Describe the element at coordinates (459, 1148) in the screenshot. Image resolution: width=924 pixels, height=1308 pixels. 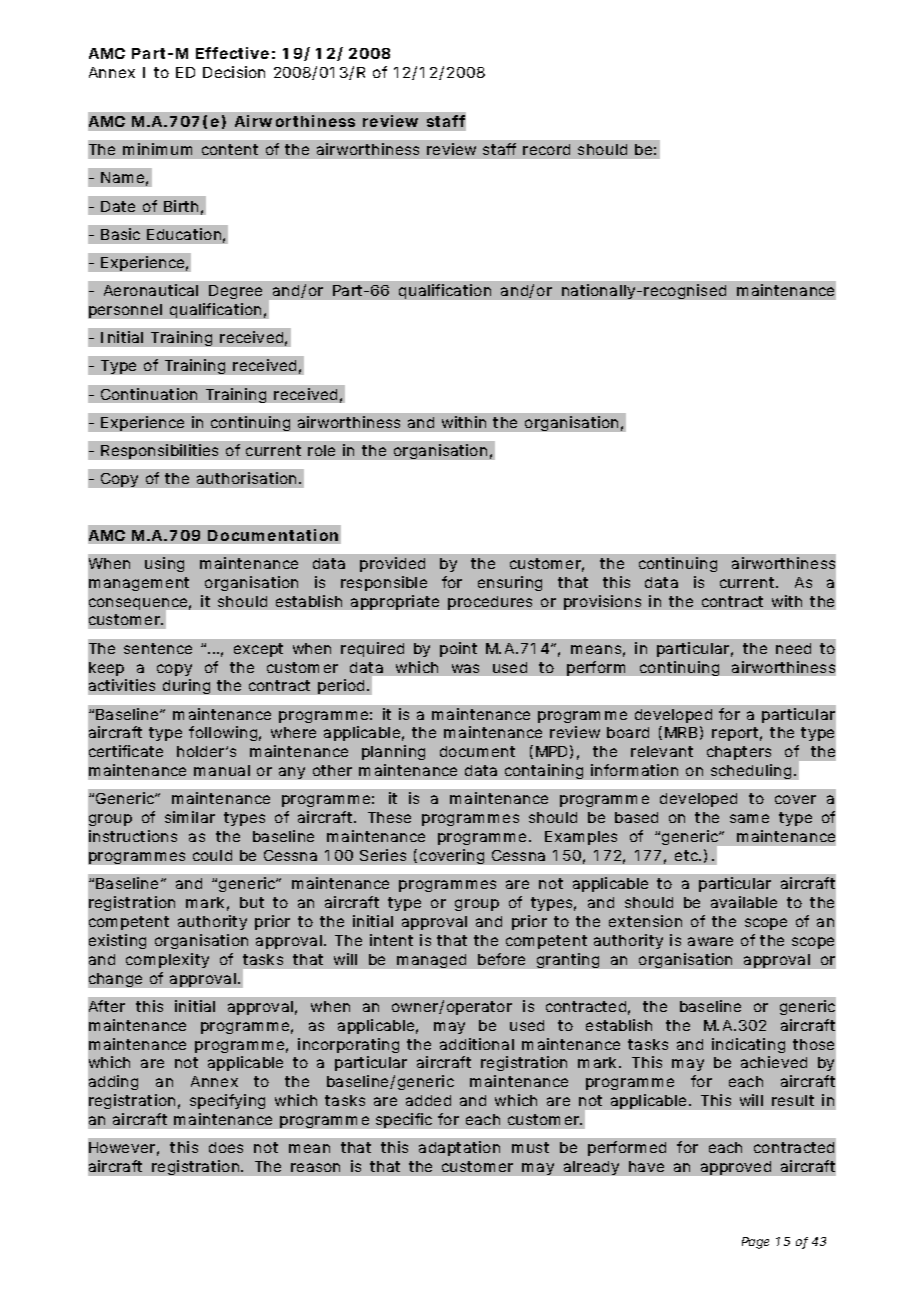
I see `adaptation` at that location.
